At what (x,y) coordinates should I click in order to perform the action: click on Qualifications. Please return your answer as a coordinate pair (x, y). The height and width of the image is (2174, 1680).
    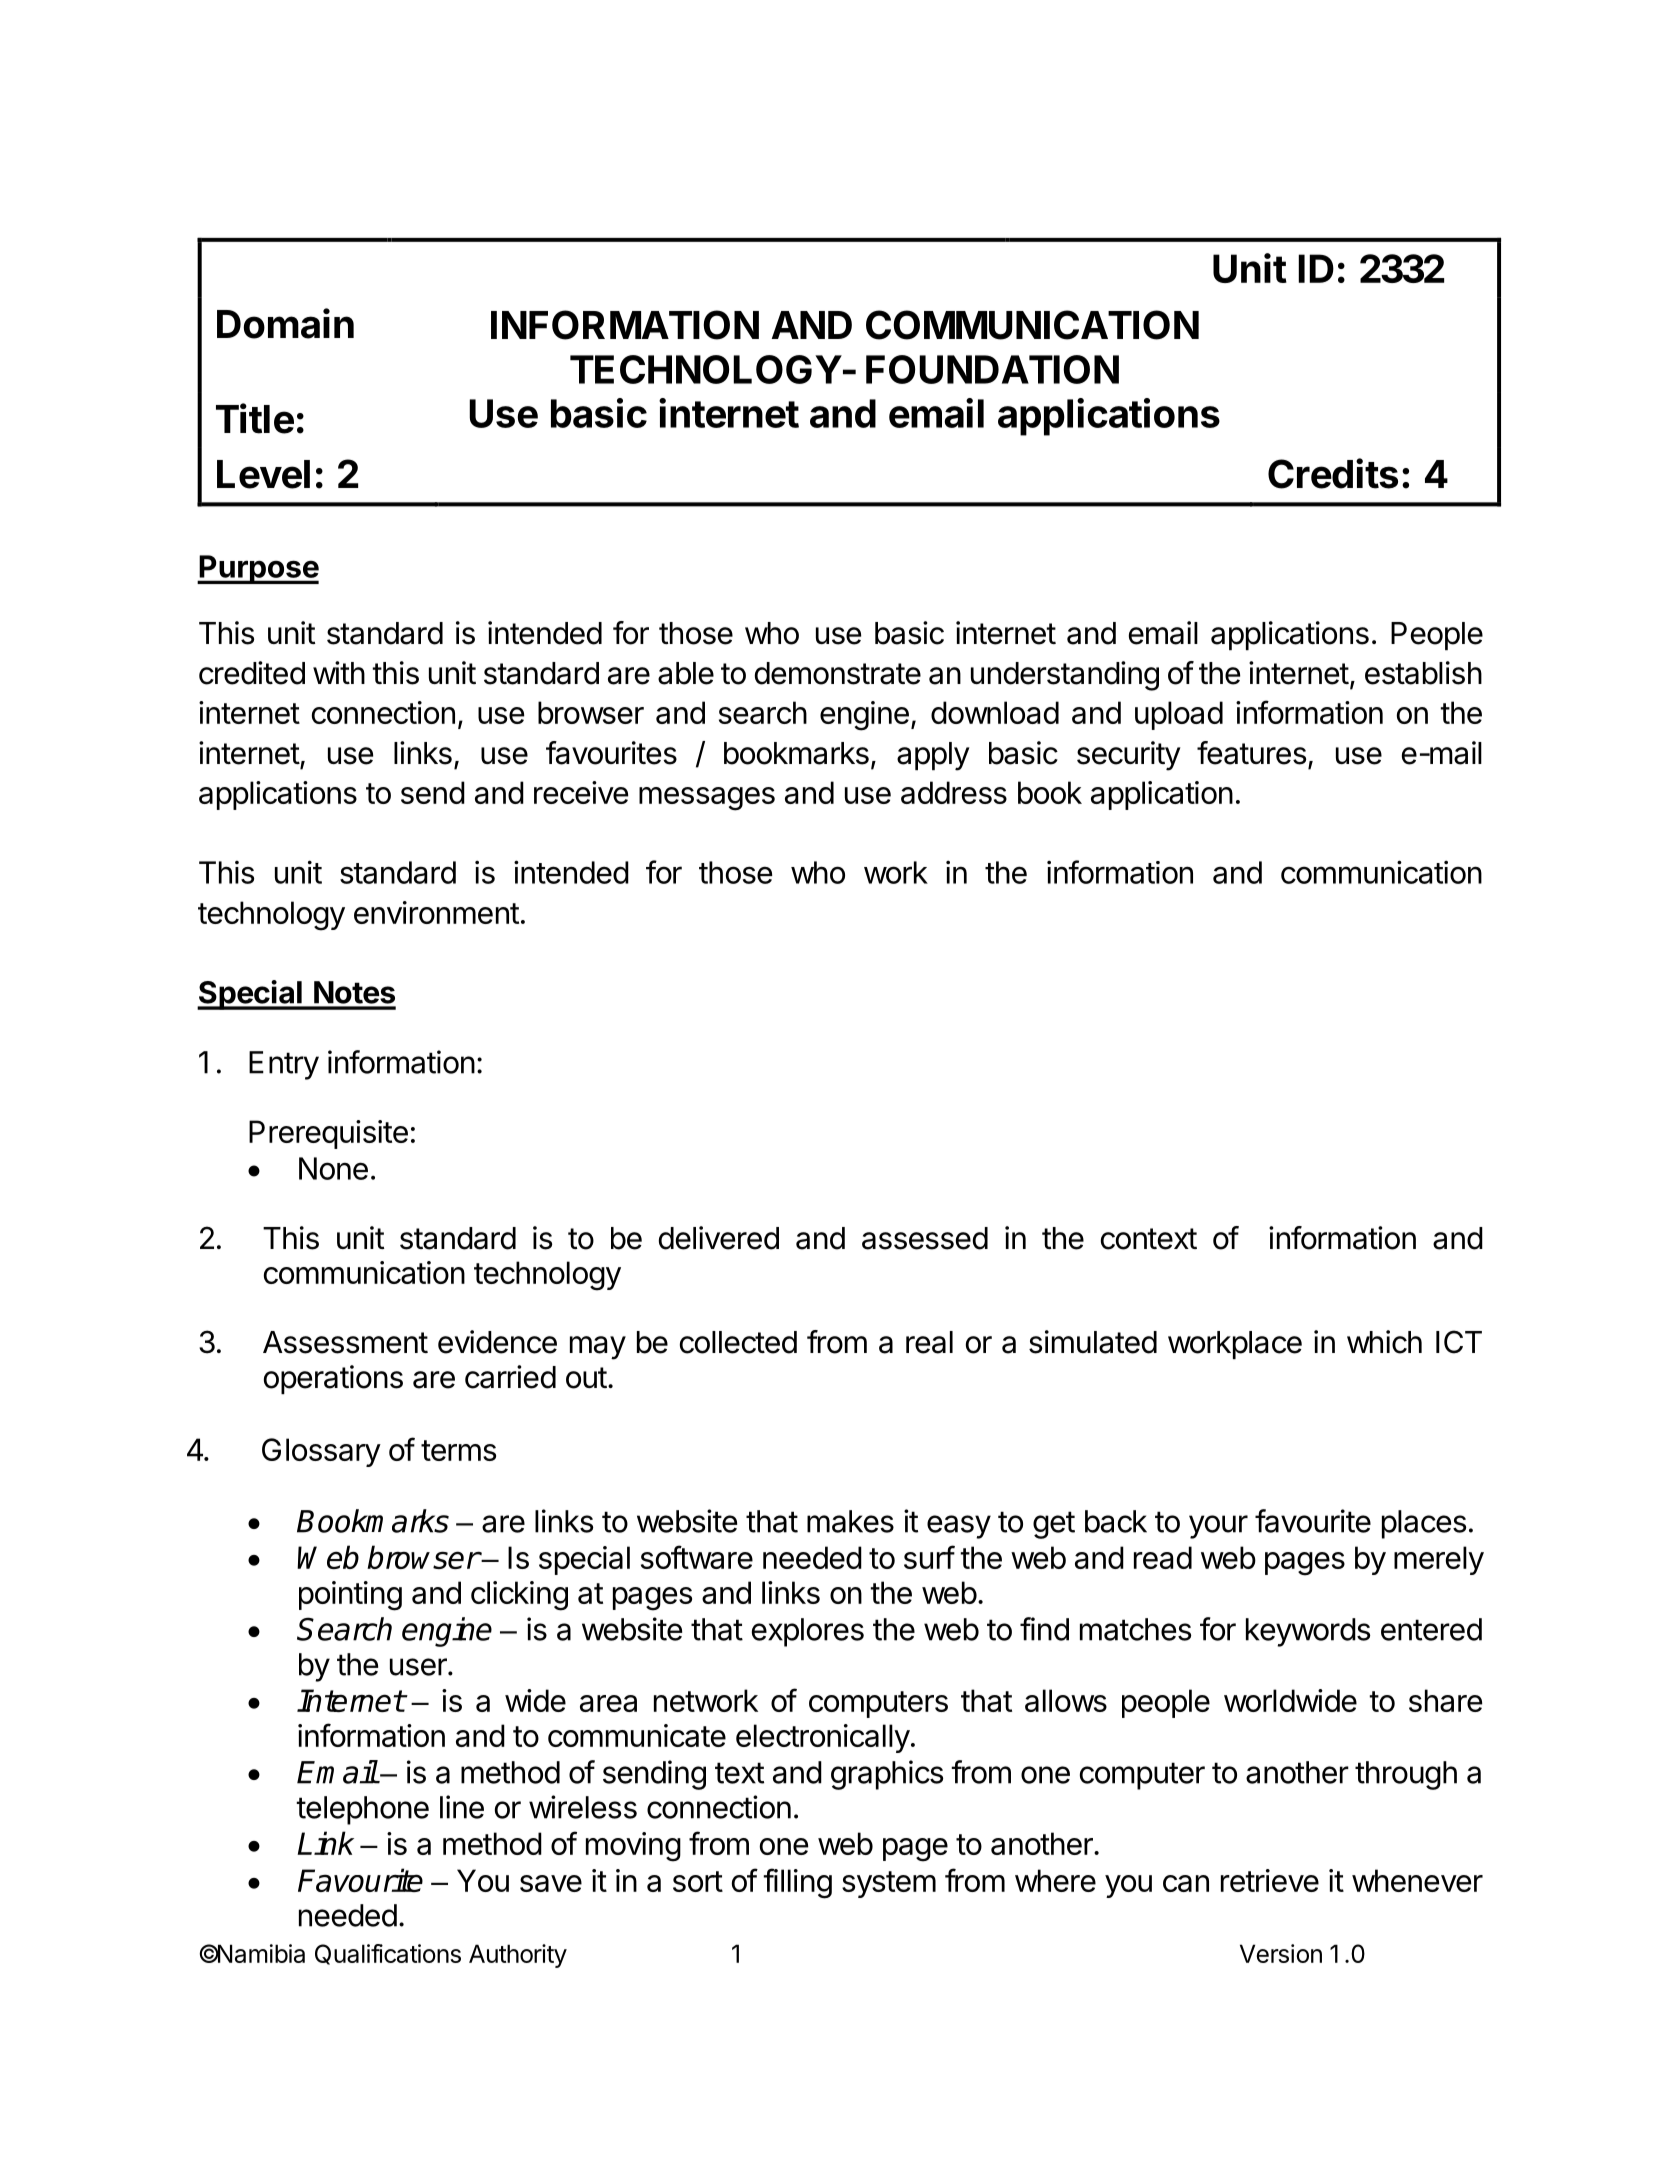
    Looking at the image, I should click on (388, 1954).
